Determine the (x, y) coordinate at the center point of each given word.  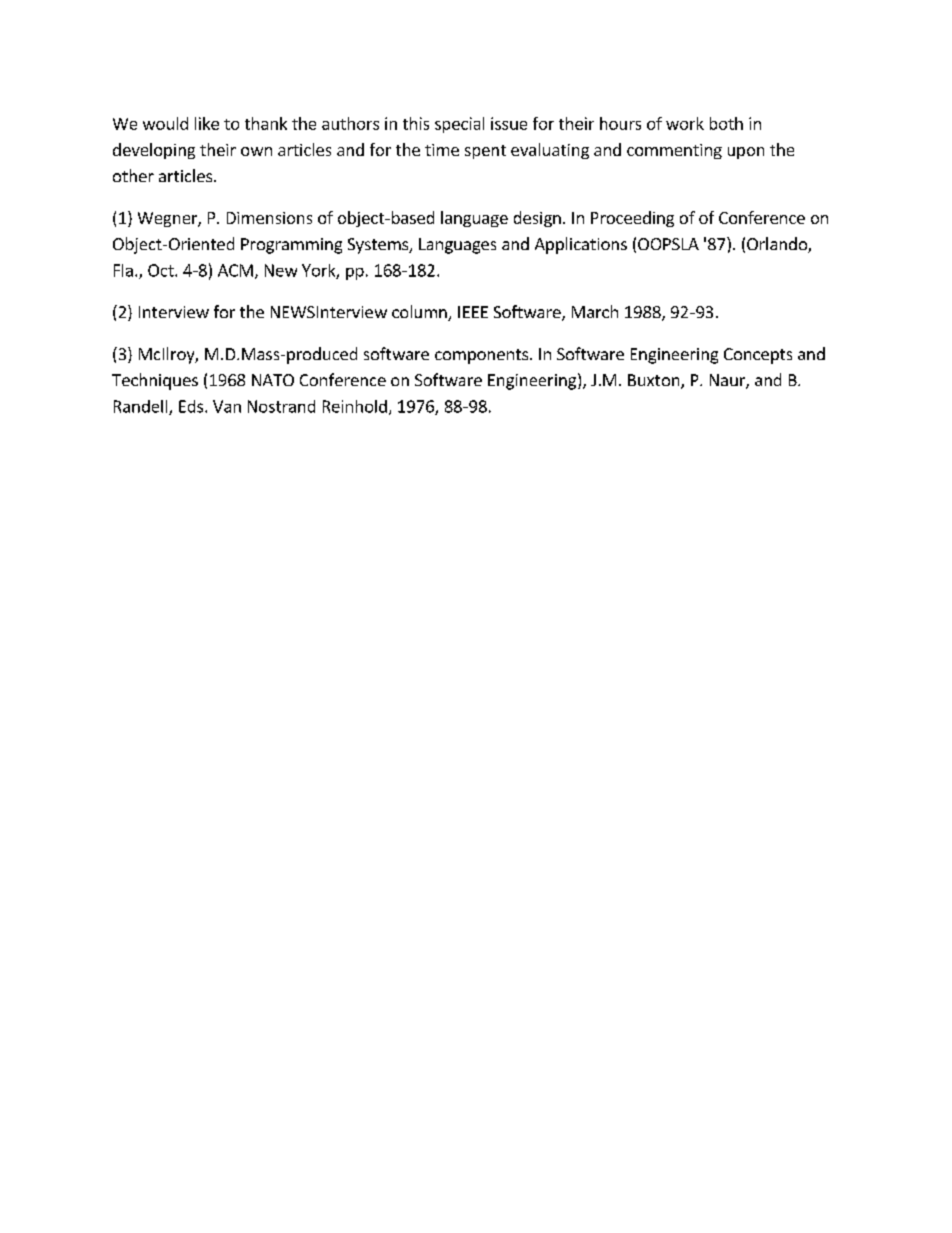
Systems (379, 246)
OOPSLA (668, 244)
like (207, 123)
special (459, 125)
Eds (192, 406)
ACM (235, 270)
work (685, 123)
